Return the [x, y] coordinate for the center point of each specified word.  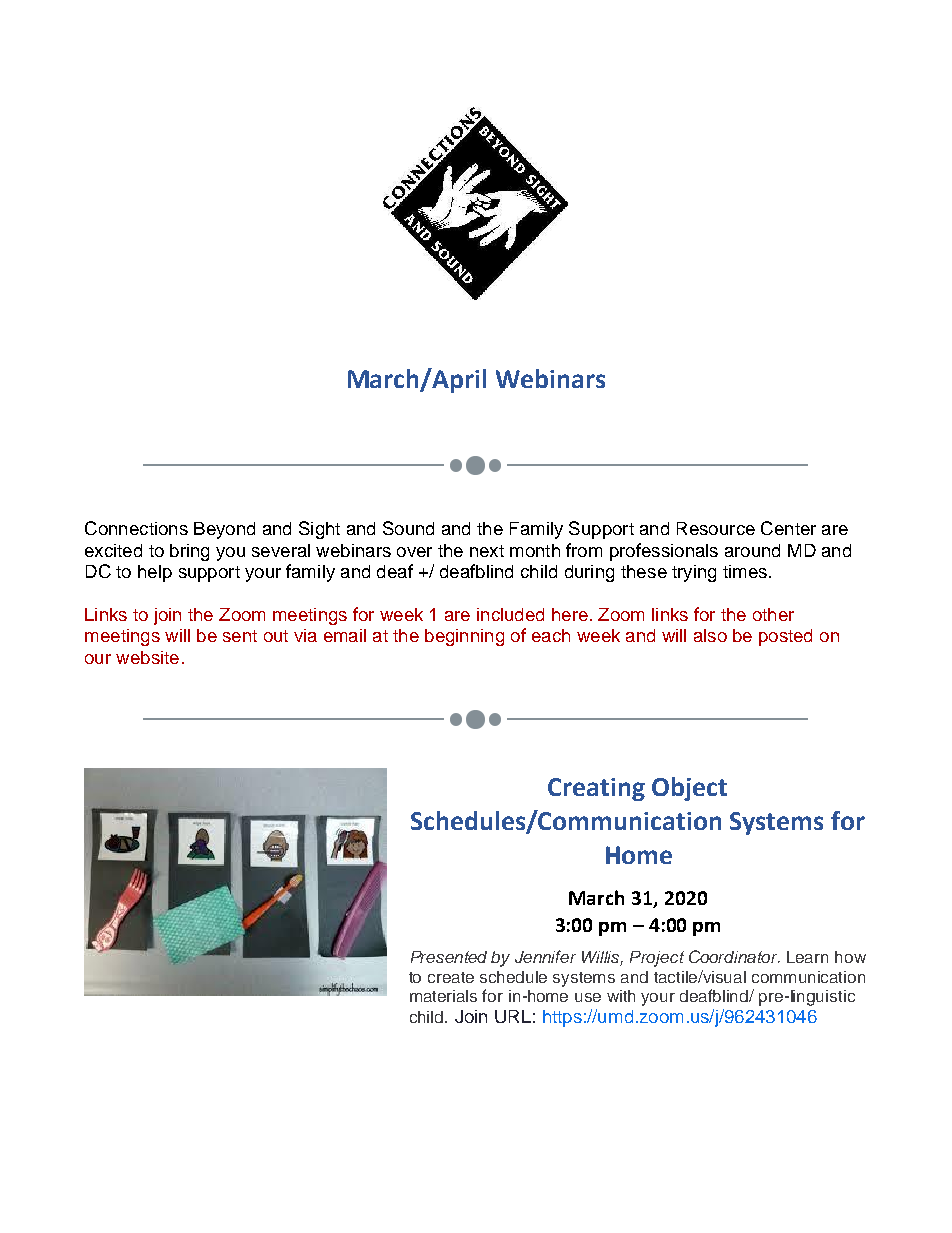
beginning [464, 637]
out [276, 636]
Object [689, 789]
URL [513, 1016]
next [487, 551]
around [752, 550]
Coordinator [734, 956]
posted [785, 637]
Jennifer [545, 956]
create [451, 977]
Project [657, 959]
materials [443, 996]
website [147, 657]
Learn [807, 957]
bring [189, 552]
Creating [596, 789]
